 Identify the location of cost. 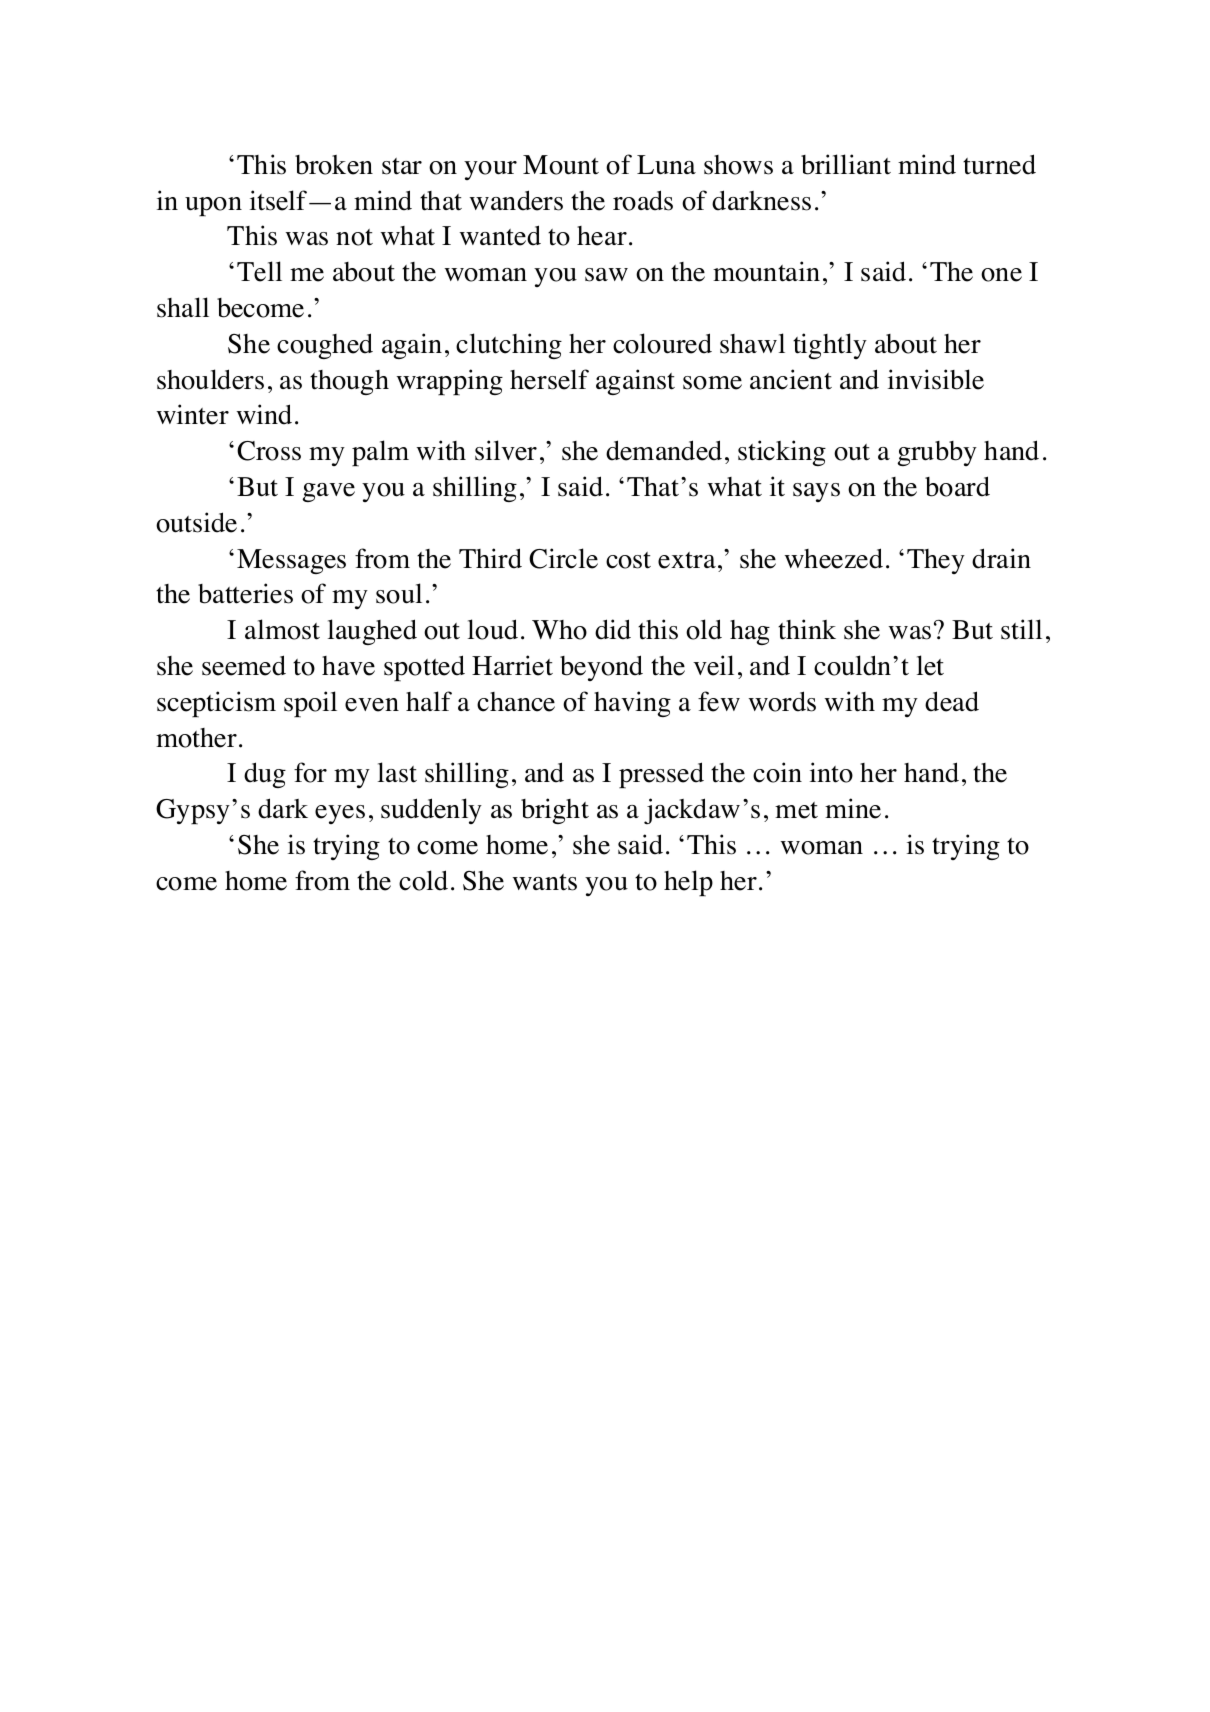
(628, 560).
